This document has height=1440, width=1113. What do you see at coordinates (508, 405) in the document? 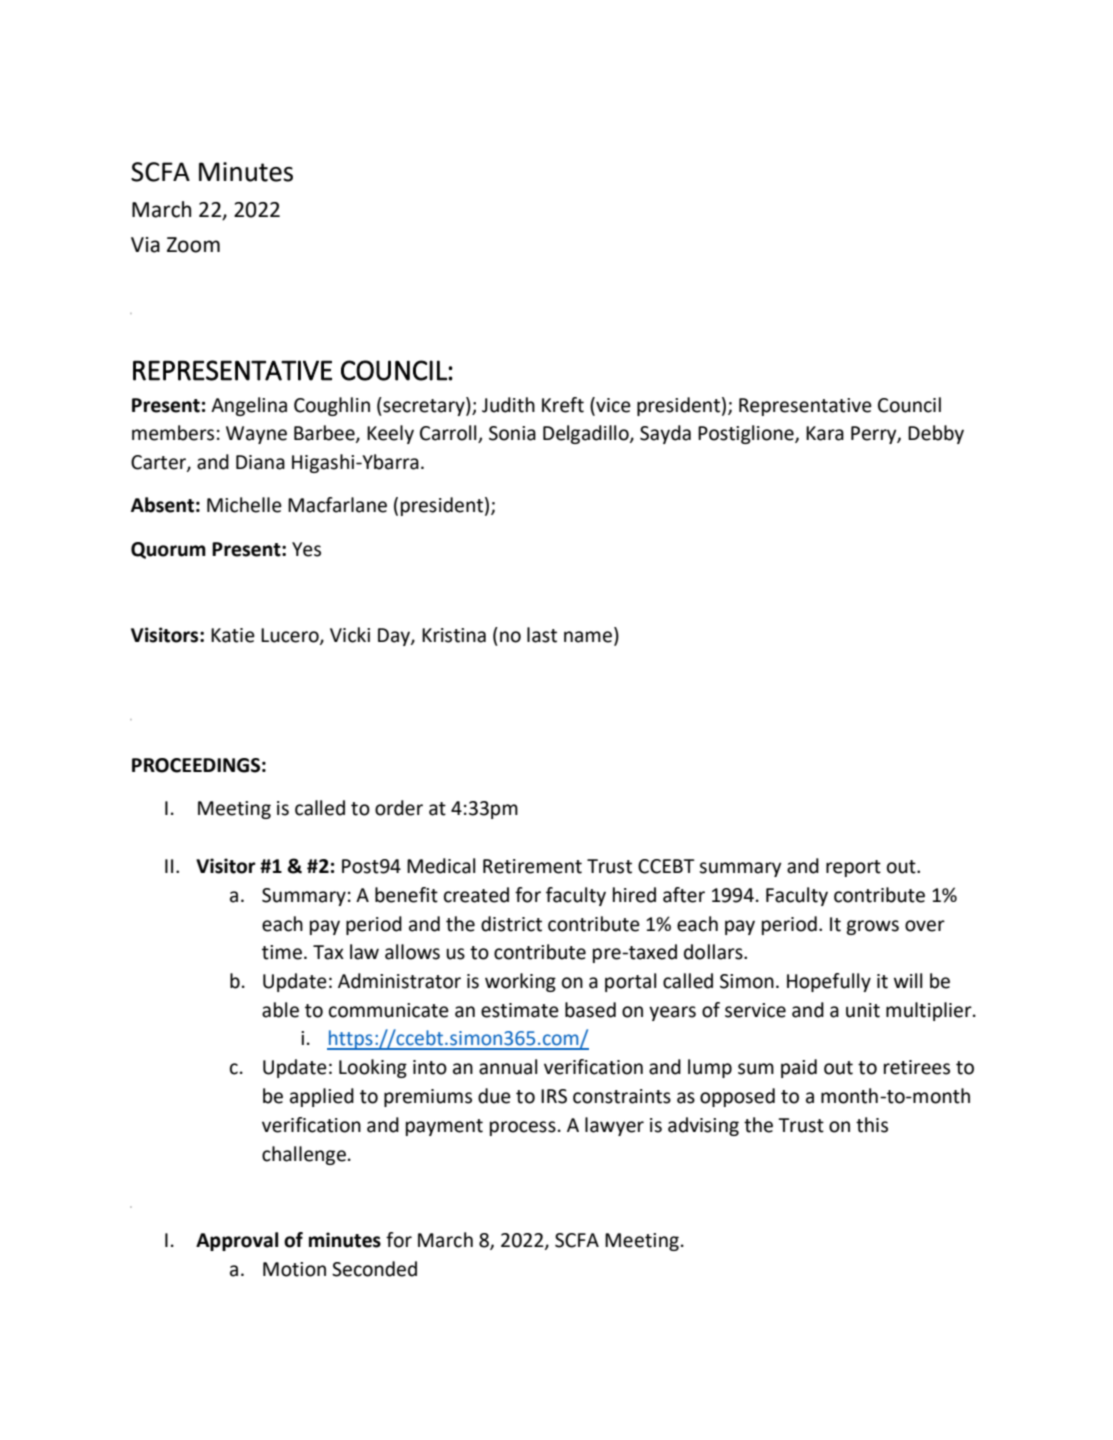
I see `Judith` at bounding box center [508, 405].
